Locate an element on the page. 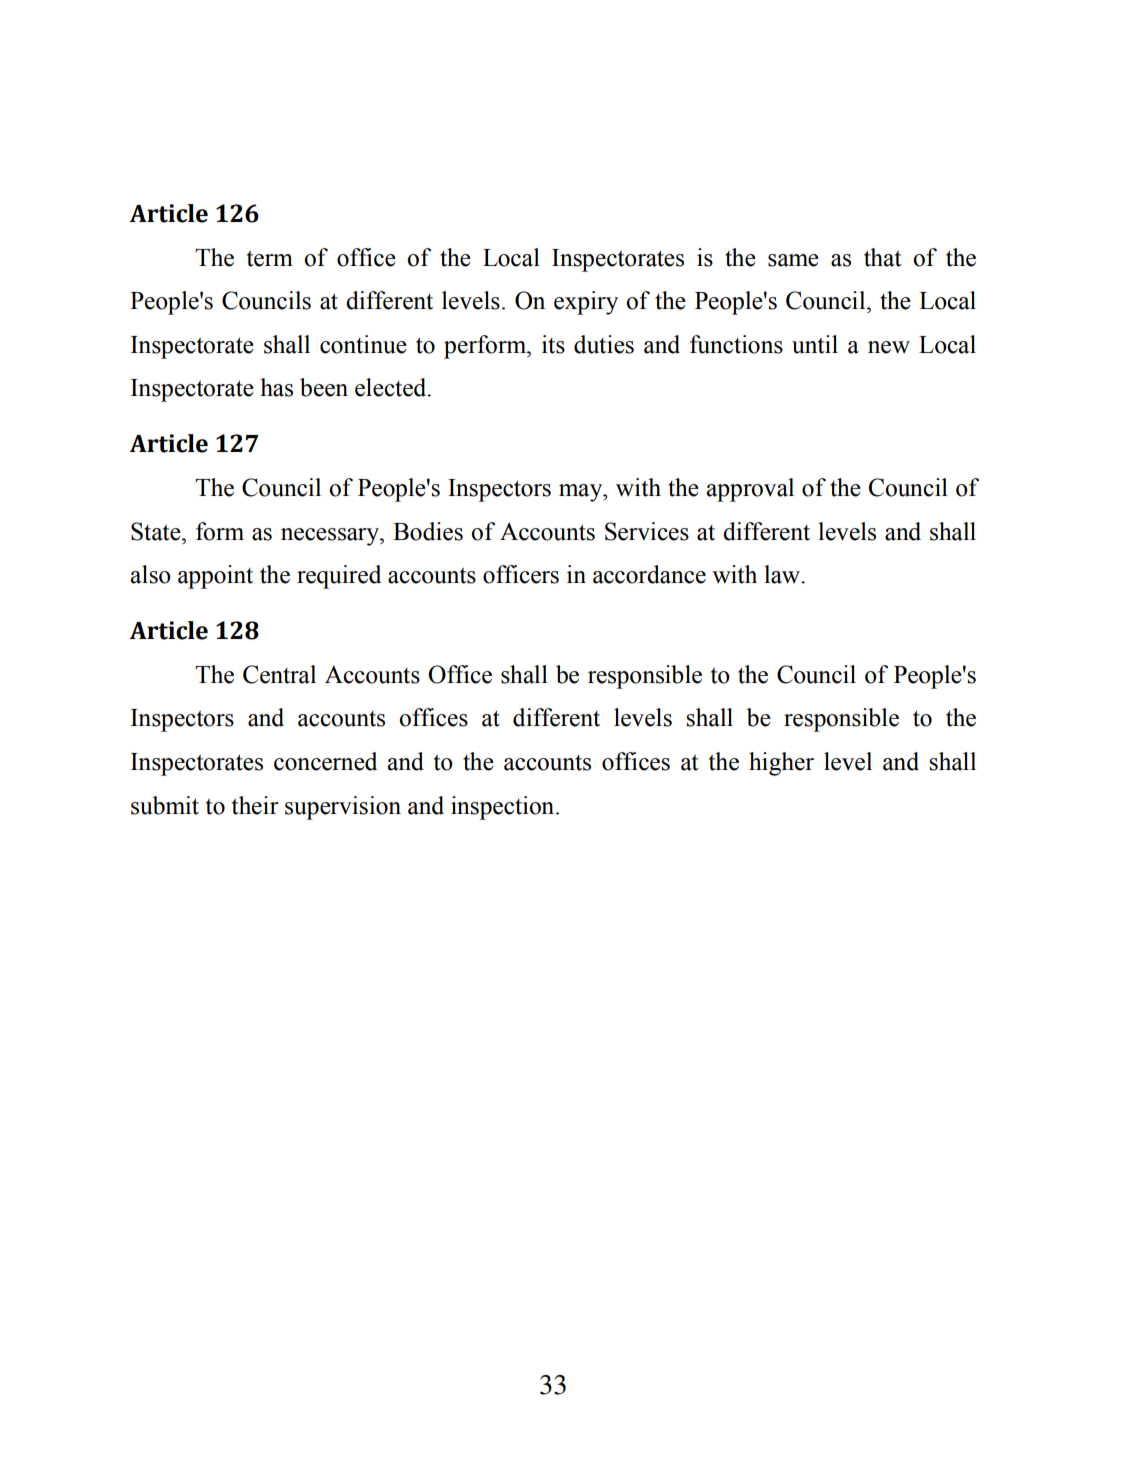 This image has height=1471, width=1137. their is located at coordinates (255, 805).
